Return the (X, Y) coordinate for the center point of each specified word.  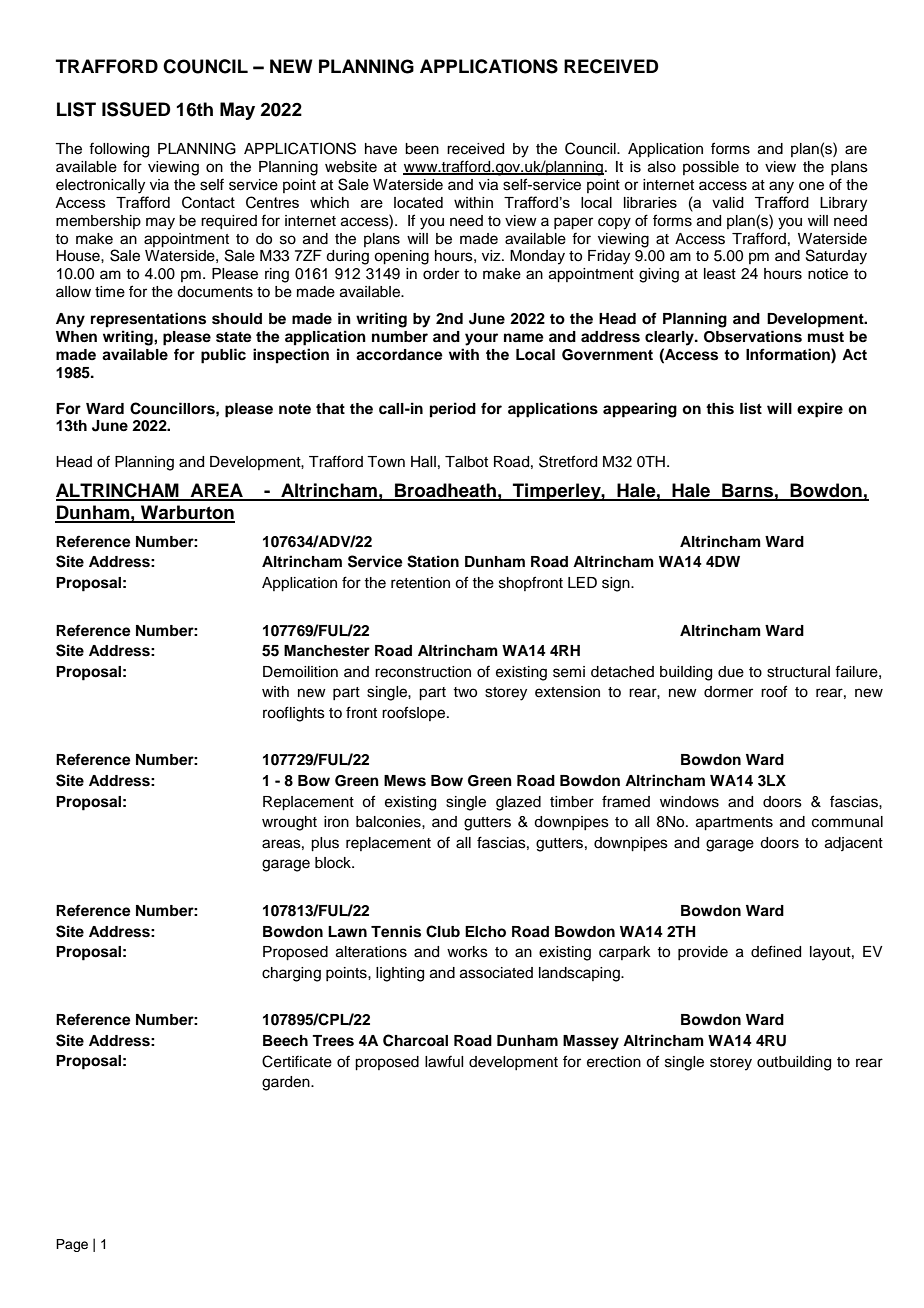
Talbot (466, 462)
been (422, 149)
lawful (444, 1061)
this (720, 408)
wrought (289, 823)
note (295, 409)
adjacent (854, 844)
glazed (518, 803)
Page (72, 1245)
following (119, 150)
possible (711, 168)
